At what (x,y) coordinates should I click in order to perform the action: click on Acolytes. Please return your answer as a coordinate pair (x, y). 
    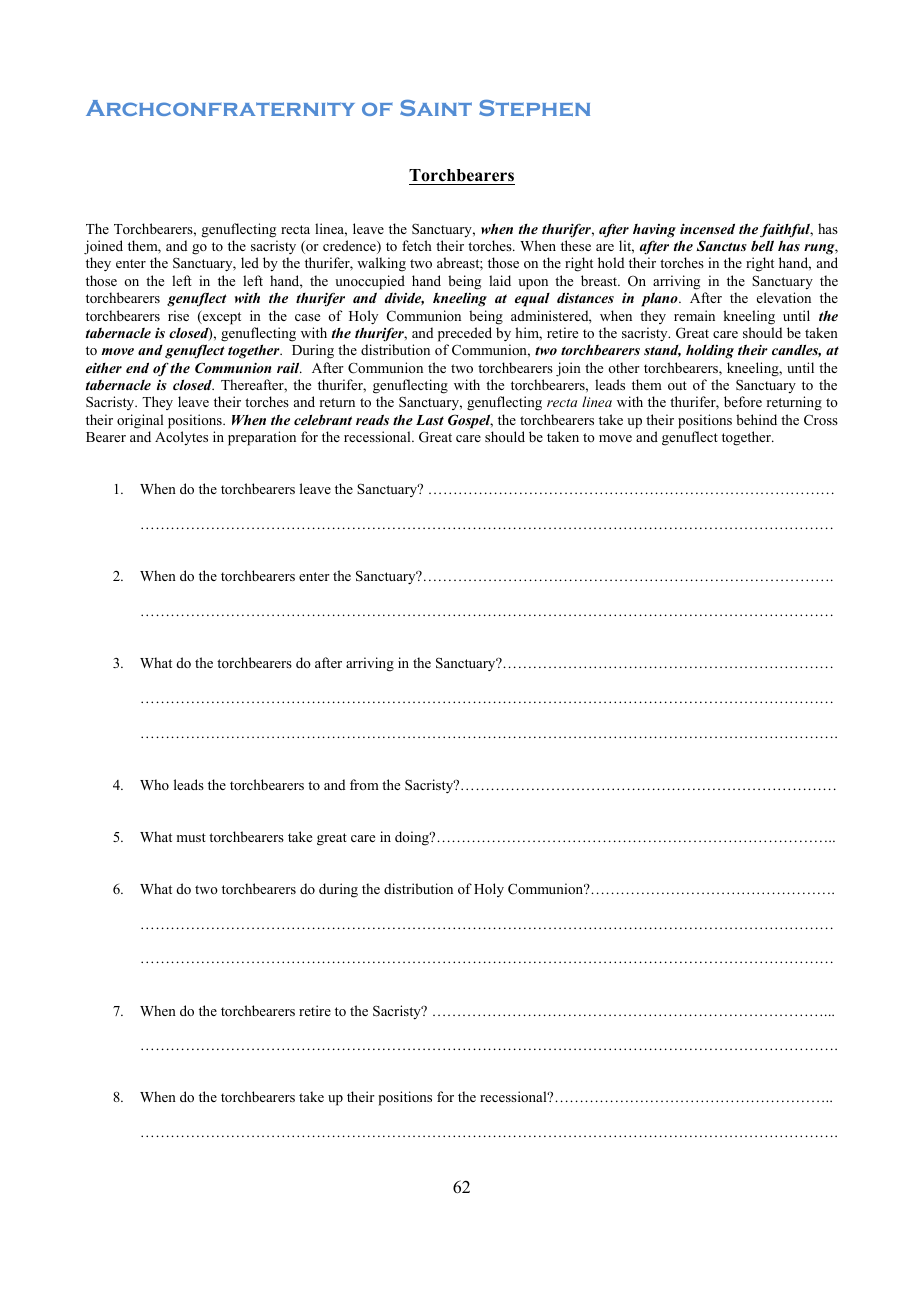
    Looking at the image, I should click on (181, 438).
